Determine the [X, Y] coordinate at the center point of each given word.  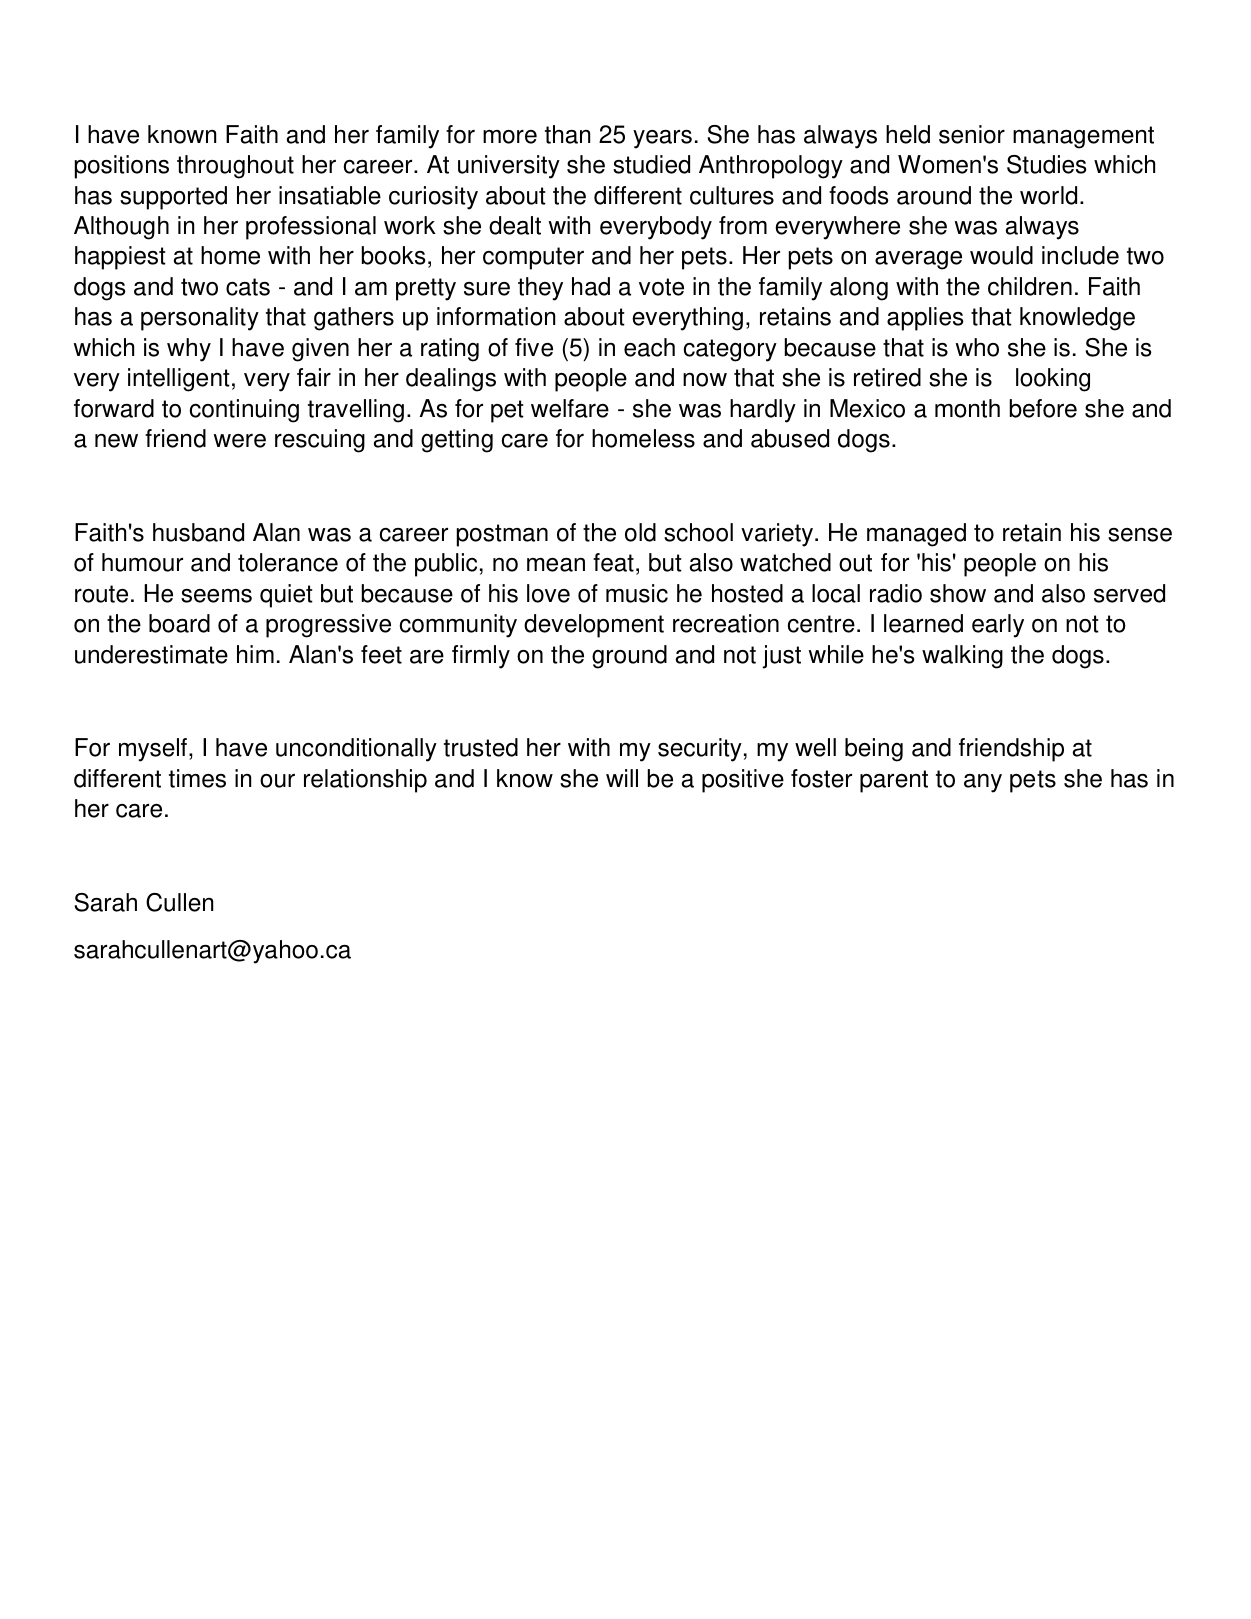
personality [200, 319]
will [622, 778]
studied [651, 164]
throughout [235, 167]
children [1030, 286]
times [197, 778]
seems [216, 596]
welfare [570, 408]
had [591, 286]
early [998, 626]
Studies [1047, 164]
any [983, 783]
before [1043, 408]
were [240, 441]
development [594, 626]
